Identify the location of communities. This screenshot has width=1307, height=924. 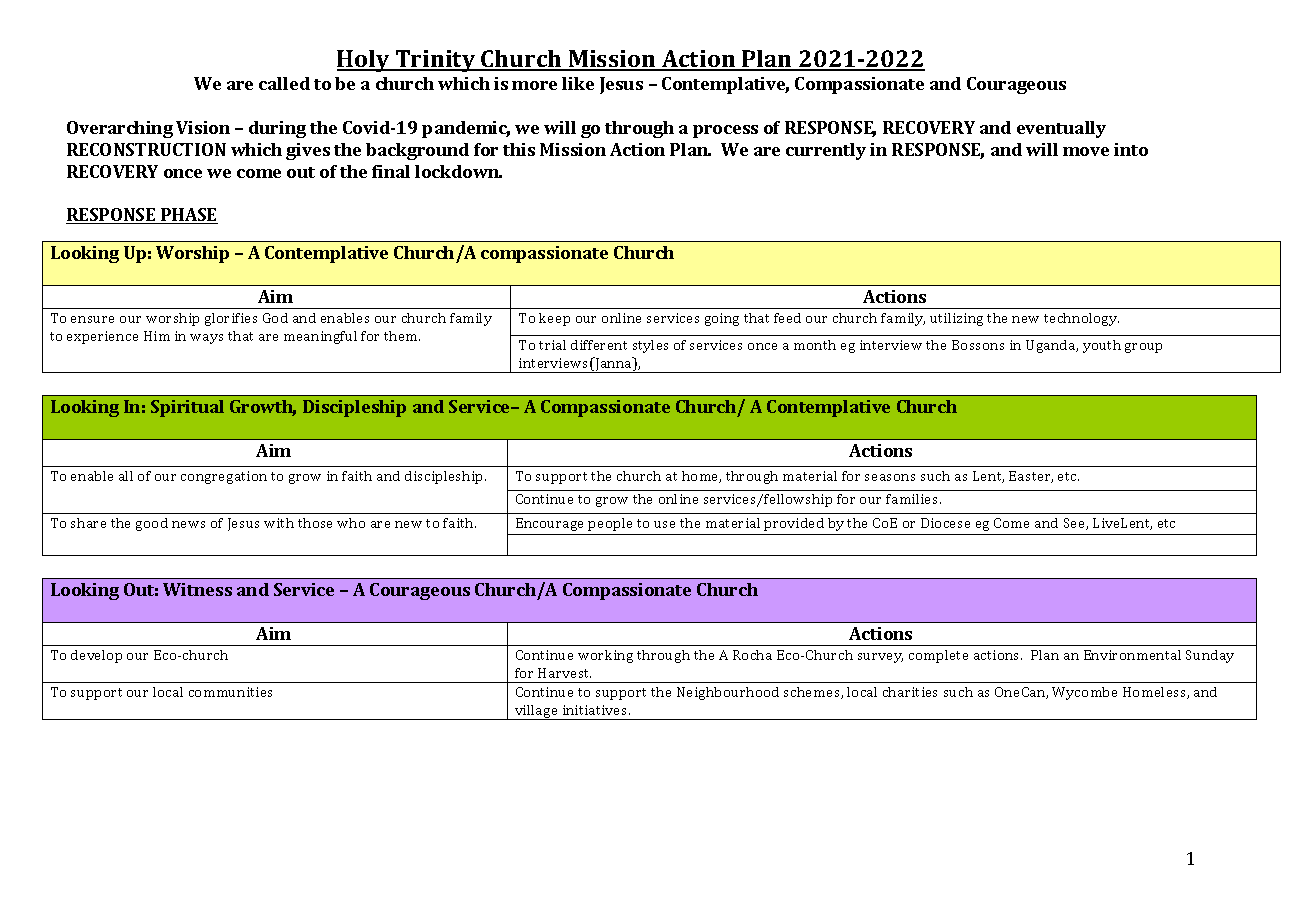
(230, 692).
